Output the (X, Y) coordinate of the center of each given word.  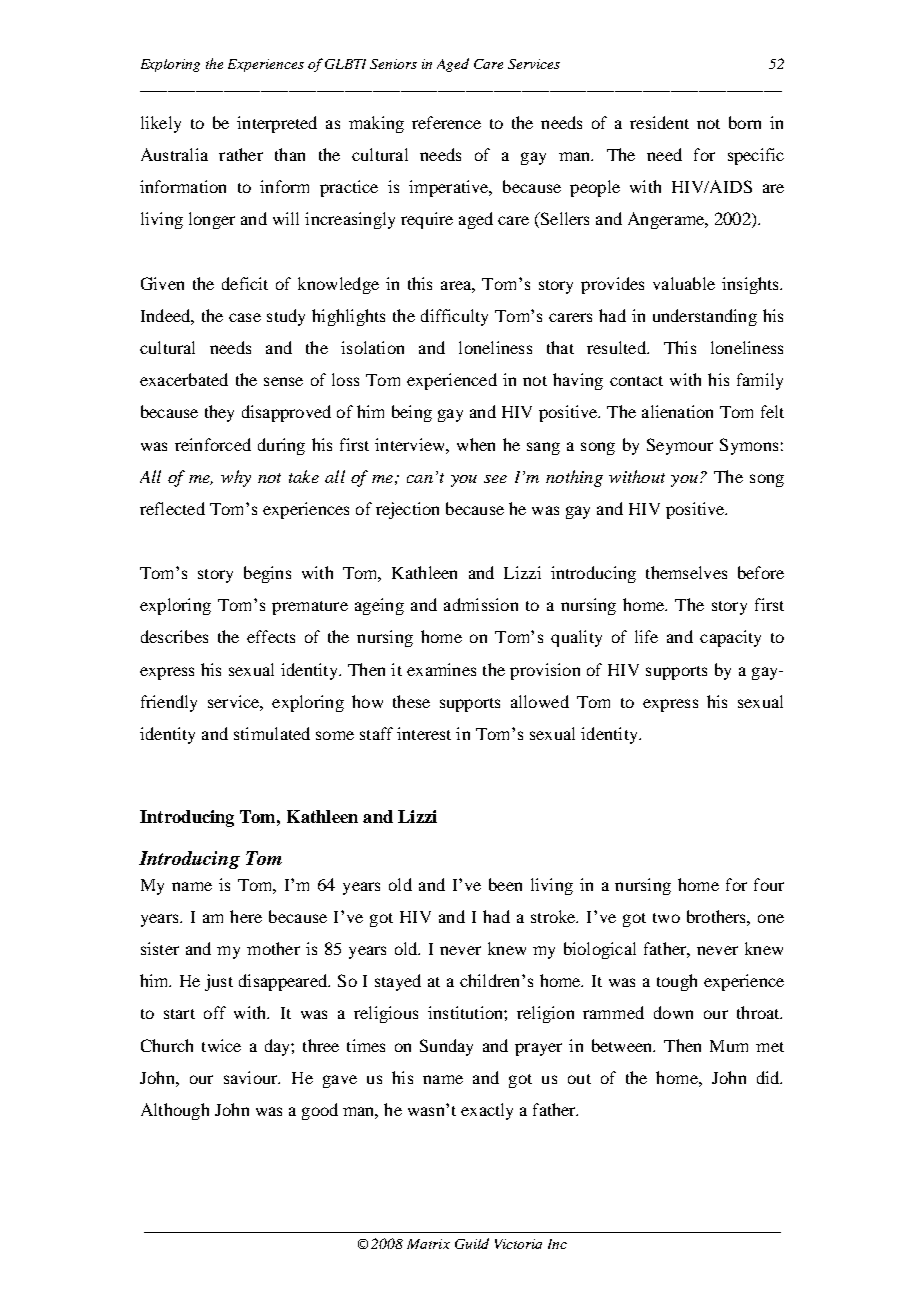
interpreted (277, 124)
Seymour (680, 446)
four (769, 884)
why (236, 478)
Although (175, 1111)
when (476, 444)
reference (446, 122)
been (505, 884)
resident (659, 122)
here (246, 916)
